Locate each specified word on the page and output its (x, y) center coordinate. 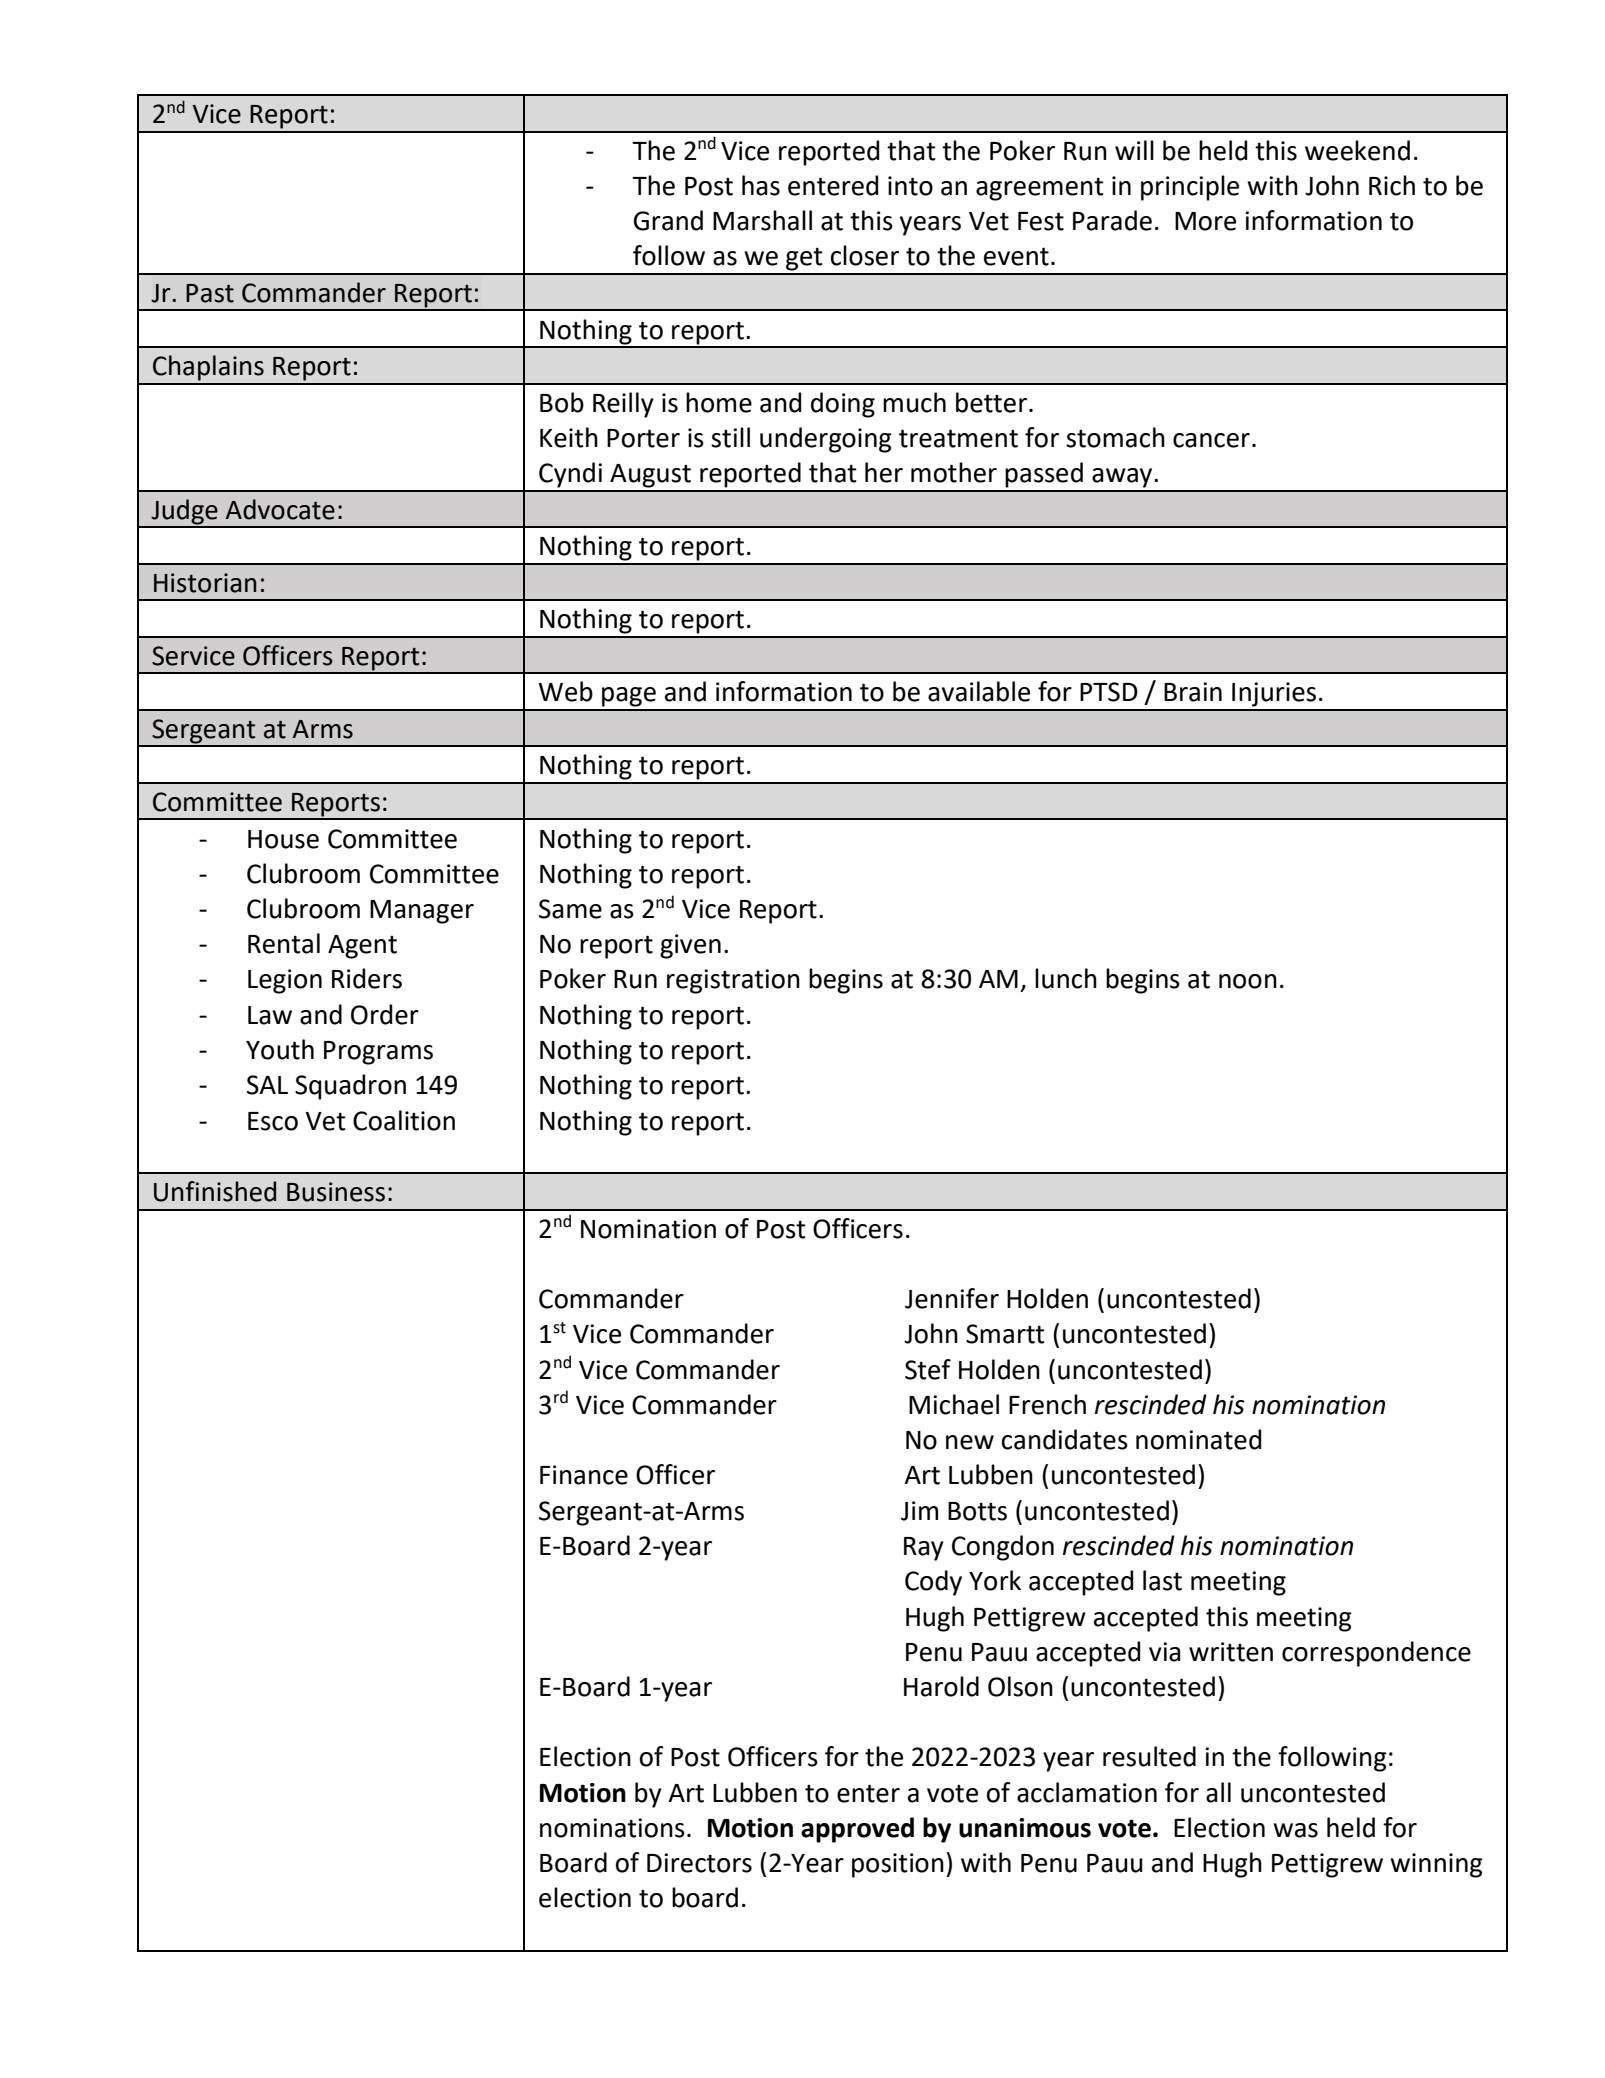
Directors (699, 1863)
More (1205, 221)
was (1295, 1830)
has (761, 185)
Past (210, 293)
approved (857, 1830)
